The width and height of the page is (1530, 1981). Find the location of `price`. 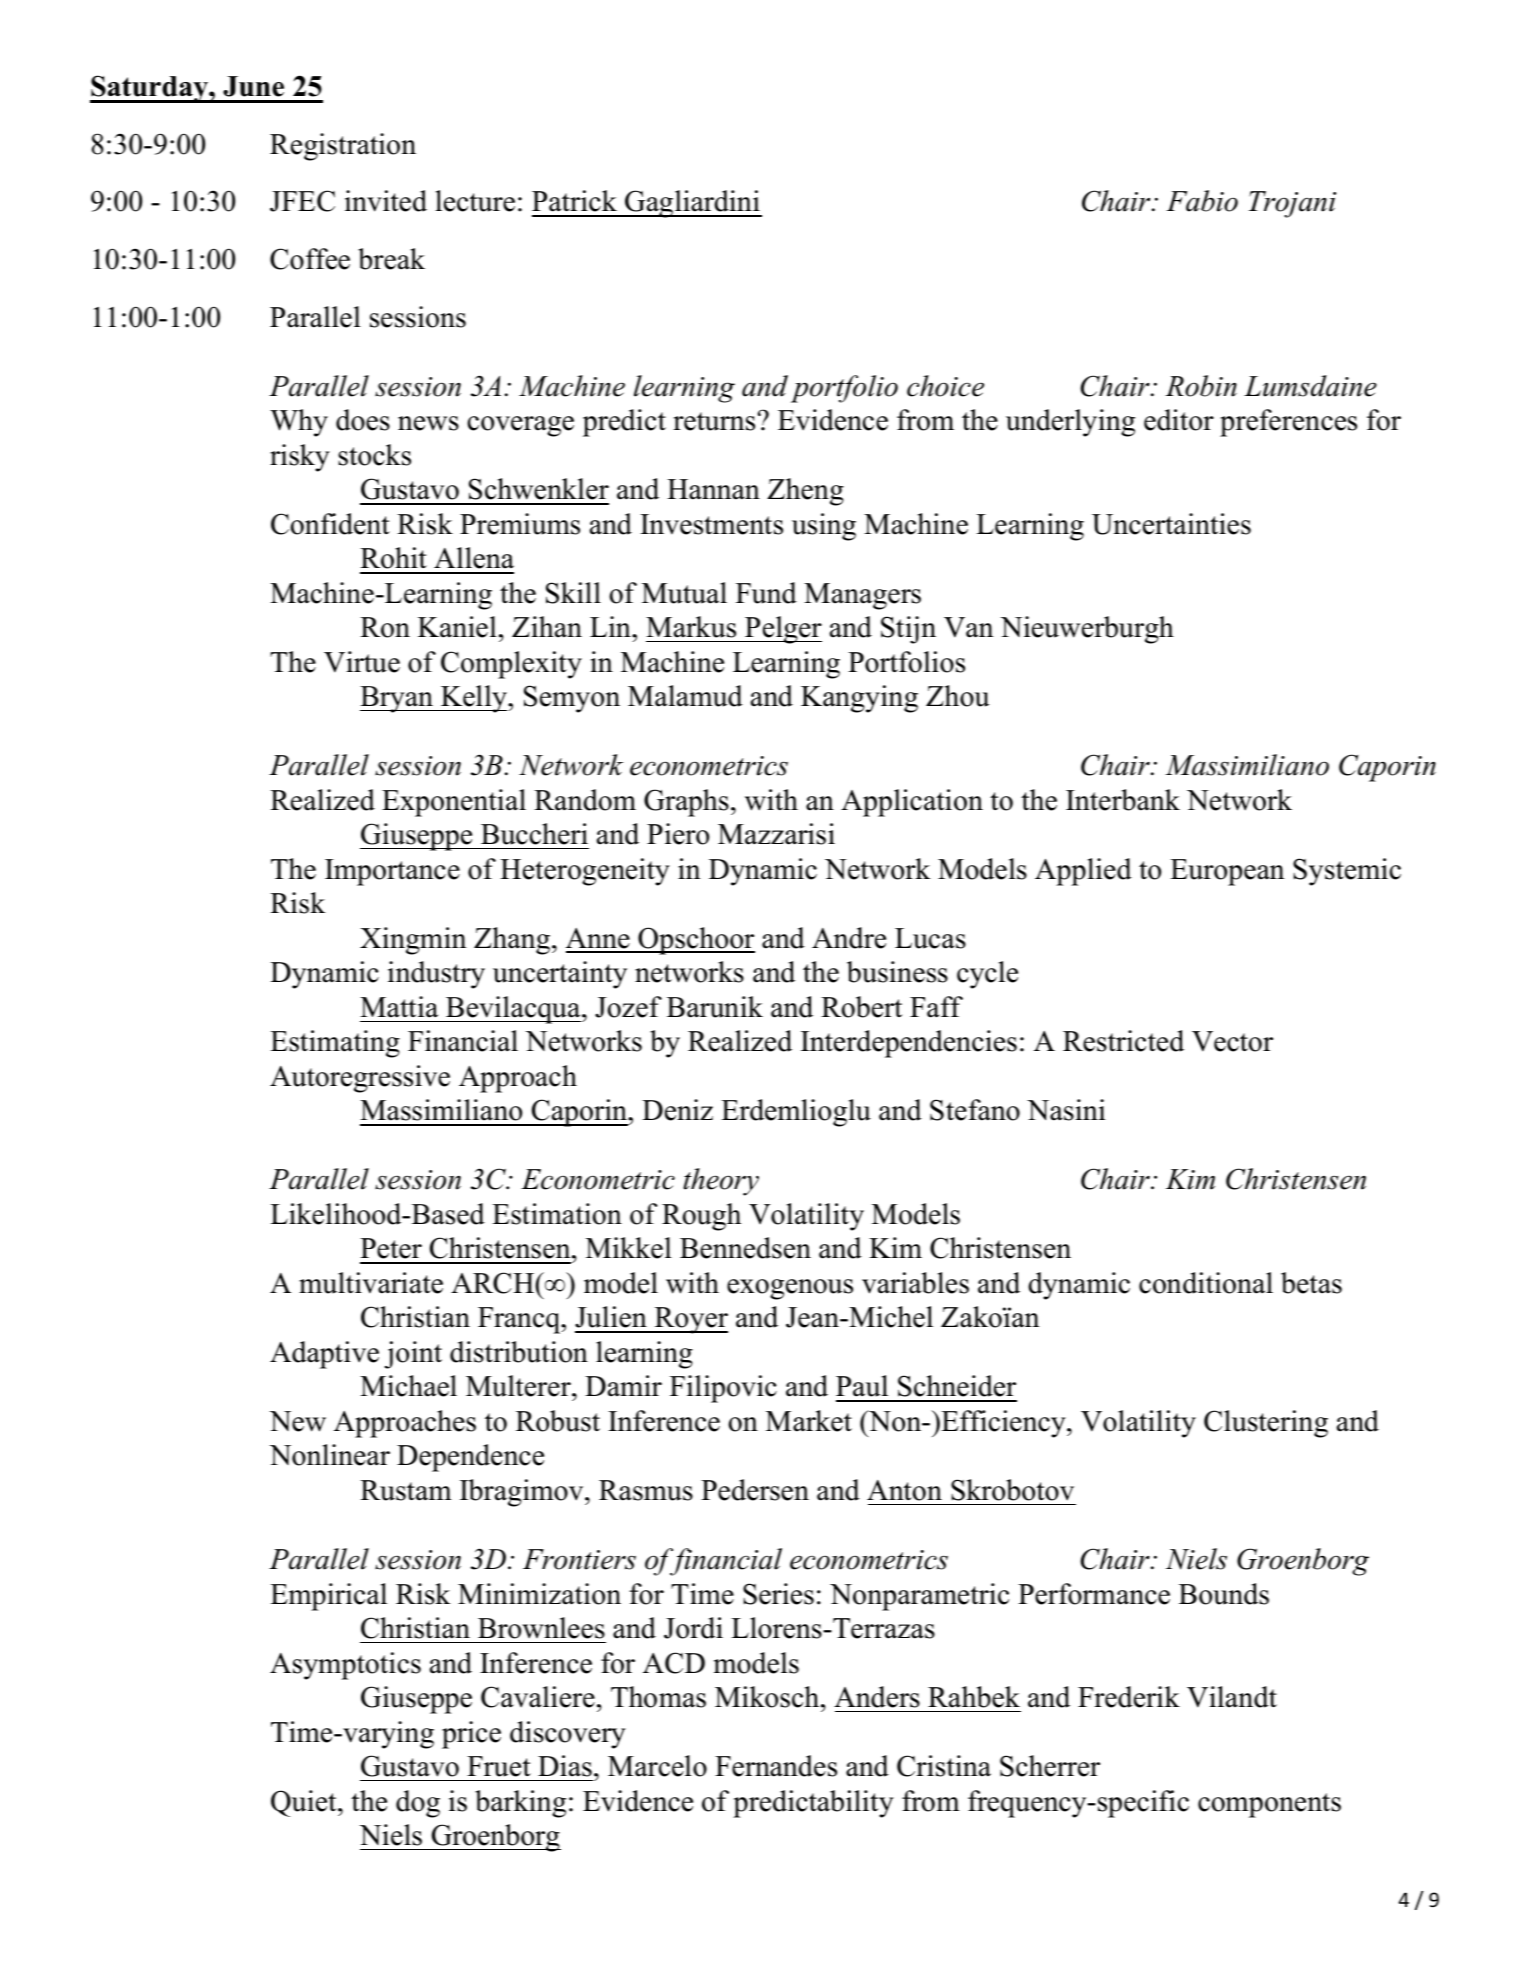

price is located at coordinates (471, 1735).
